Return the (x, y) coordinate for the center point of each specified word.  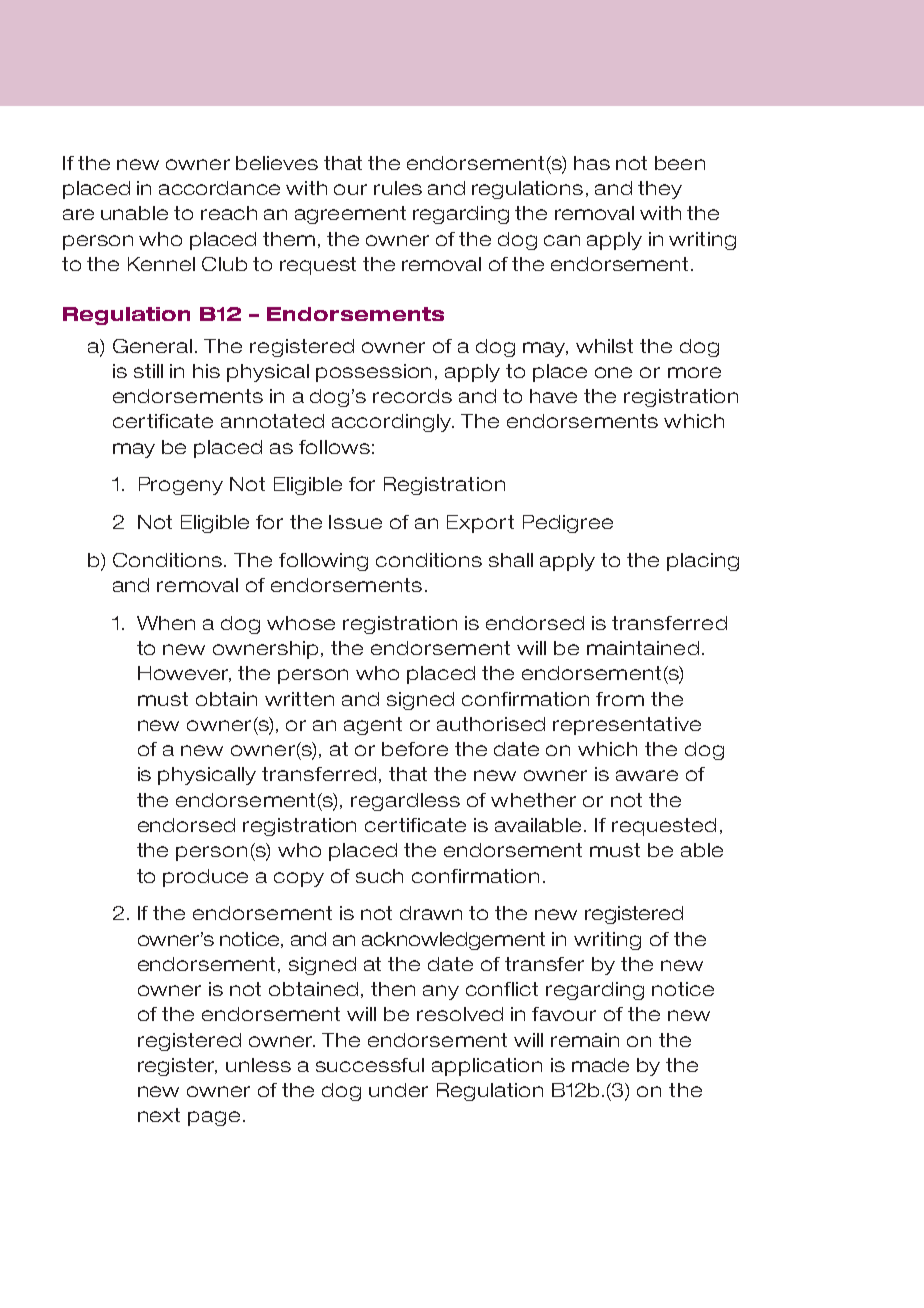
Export (480, 524)
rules (398, 188)
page (214, 1118)
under (398, 1090)
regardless (405, 802)
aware (647, 775)
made (600, 1065)
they (660, 190)
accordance (219, 188)
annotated (272, 421)
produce (205, 878)
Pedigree (568, 524)
